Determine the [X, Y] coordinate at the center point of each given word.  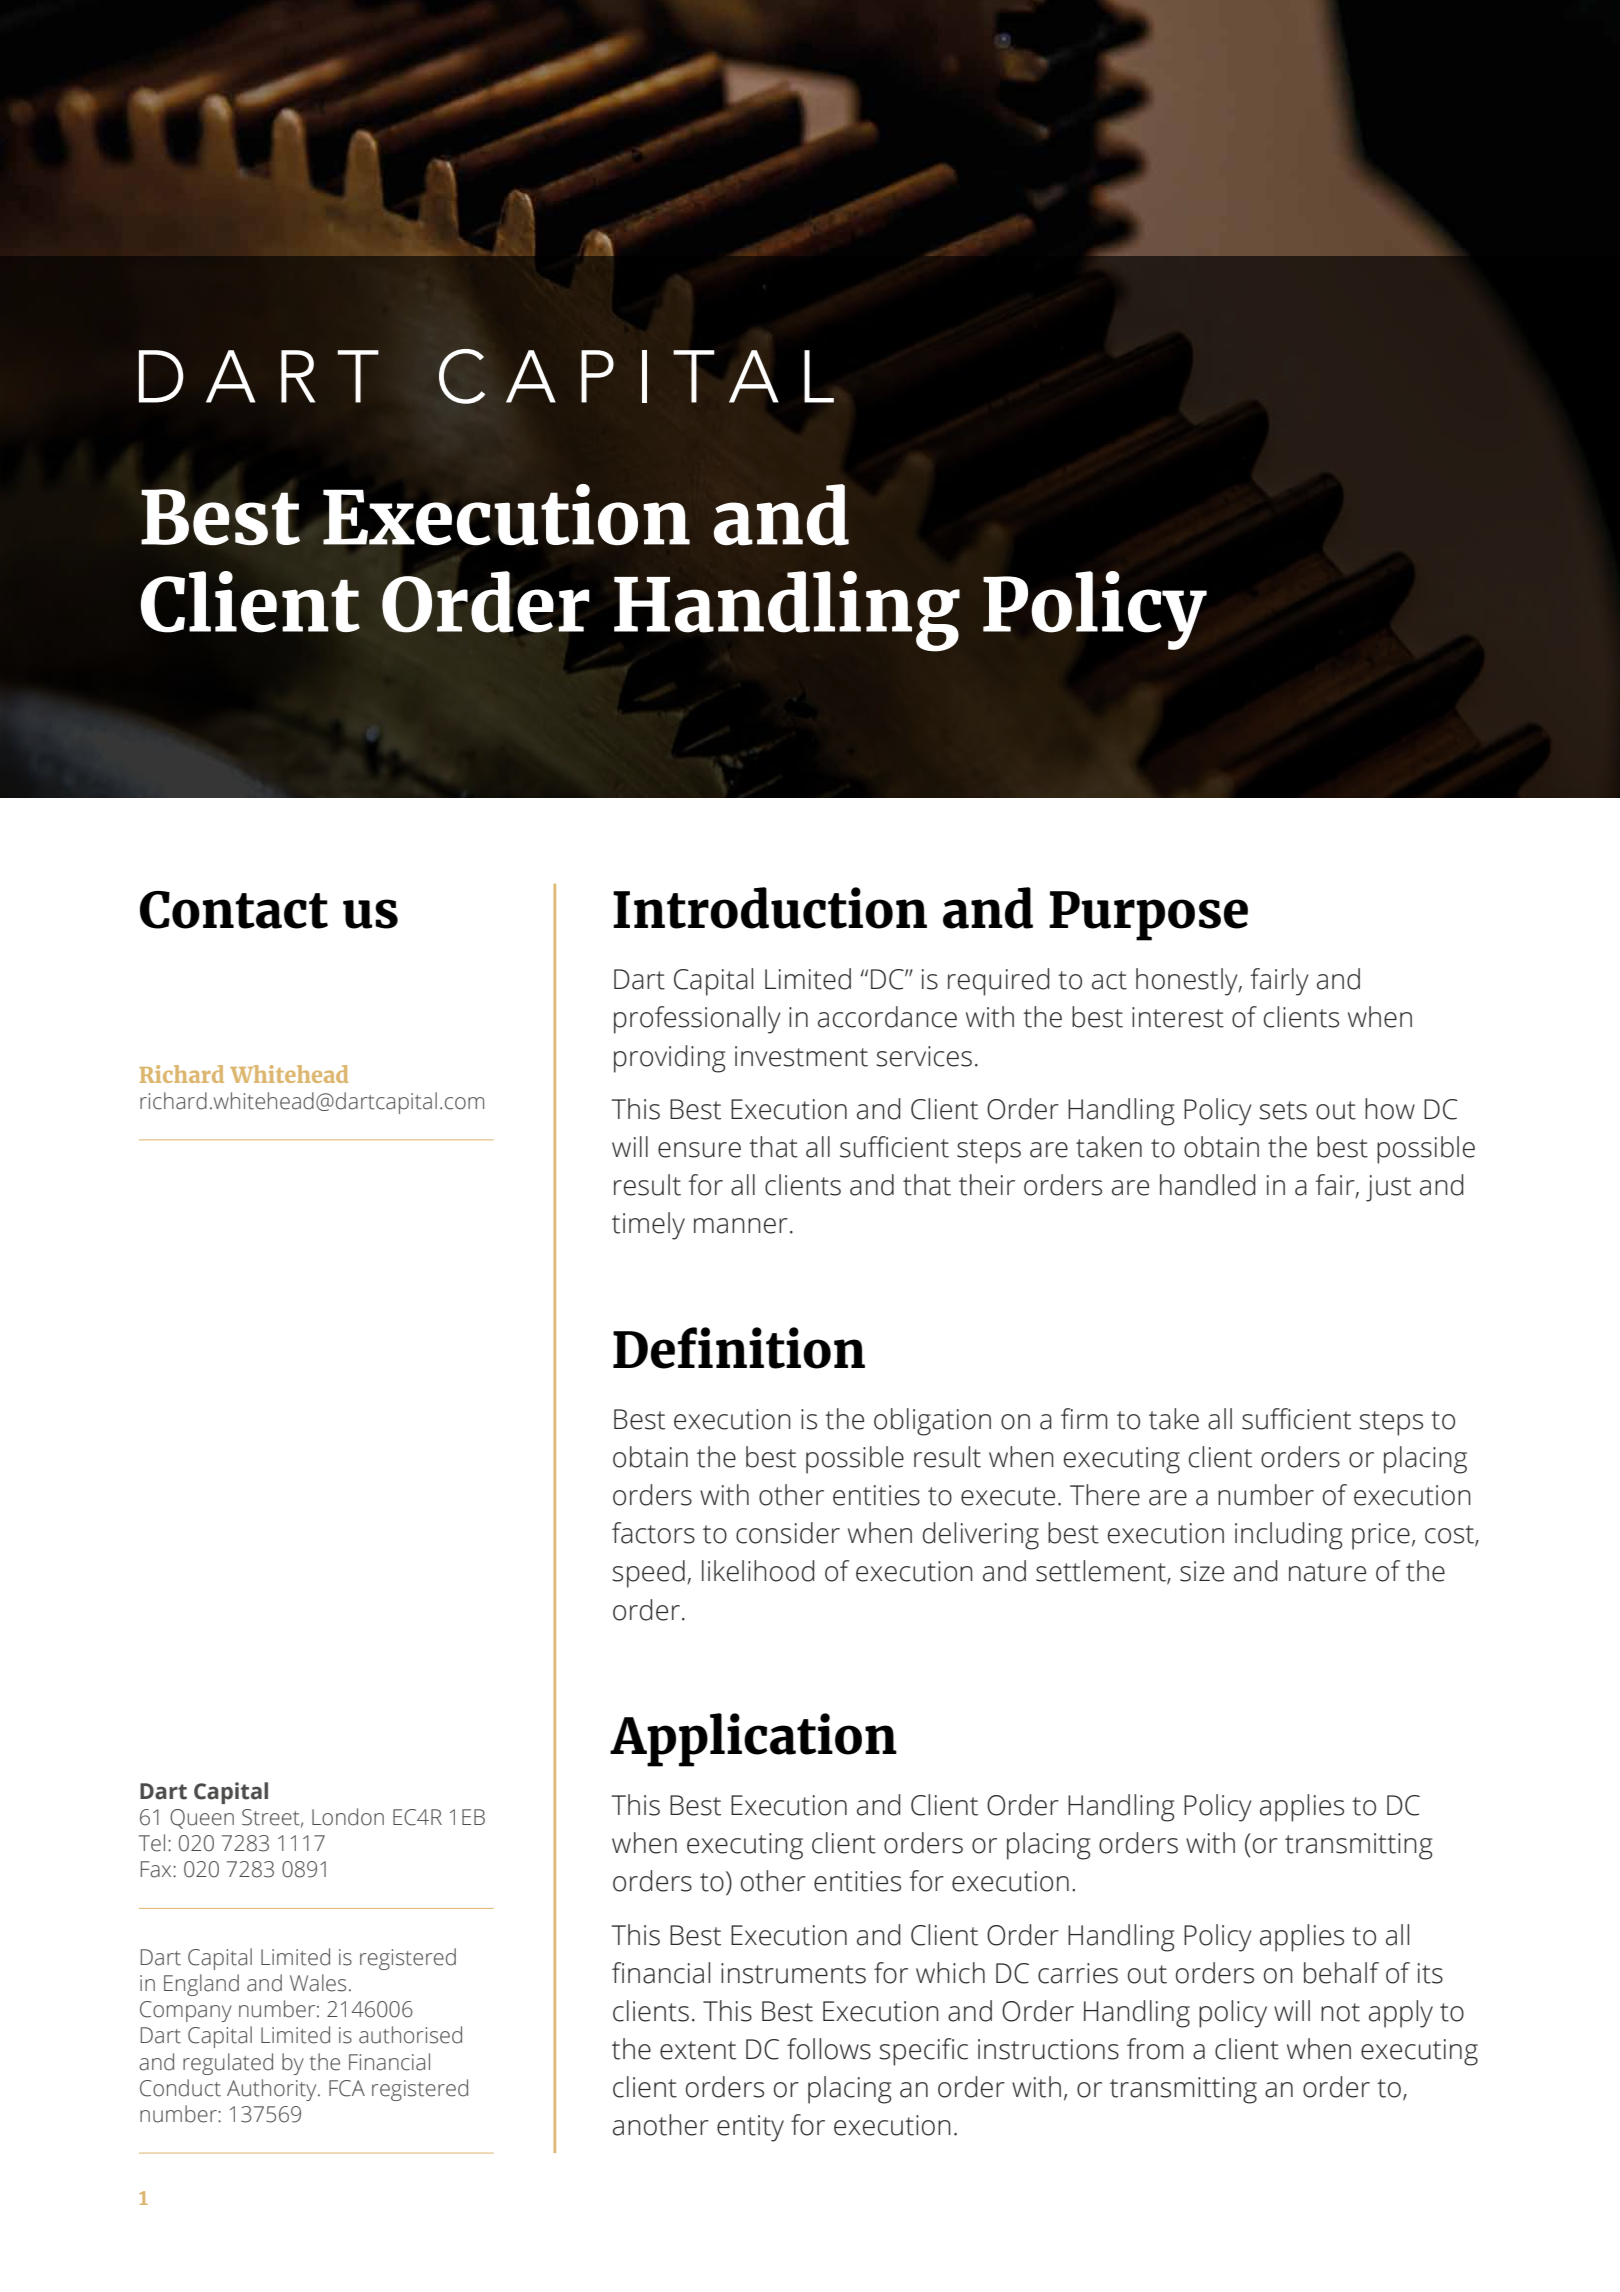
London [348, 1817]
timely [648, 1226]
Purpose [1148, 916]
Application [753, 1740]
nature [1327, 1572]
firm [1084, 1418]
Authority [273, 2090]
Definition [739, 1348]
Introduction [770, 908]
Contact [234, 910]
